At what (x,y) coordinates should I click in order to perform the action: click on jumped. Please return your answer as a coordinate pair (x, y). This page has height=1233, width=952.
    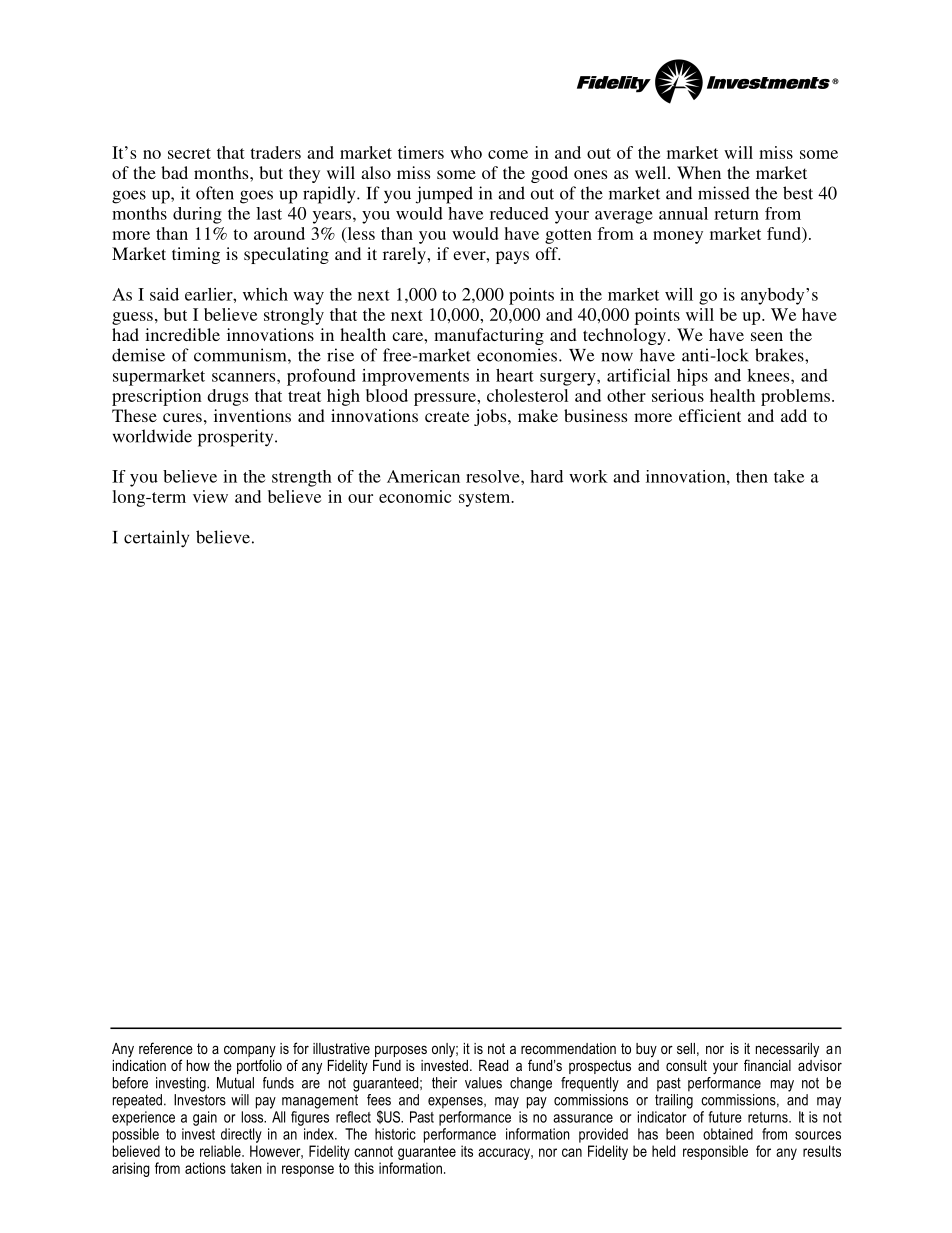
    Looking at the image, I should click on (444, 195).
